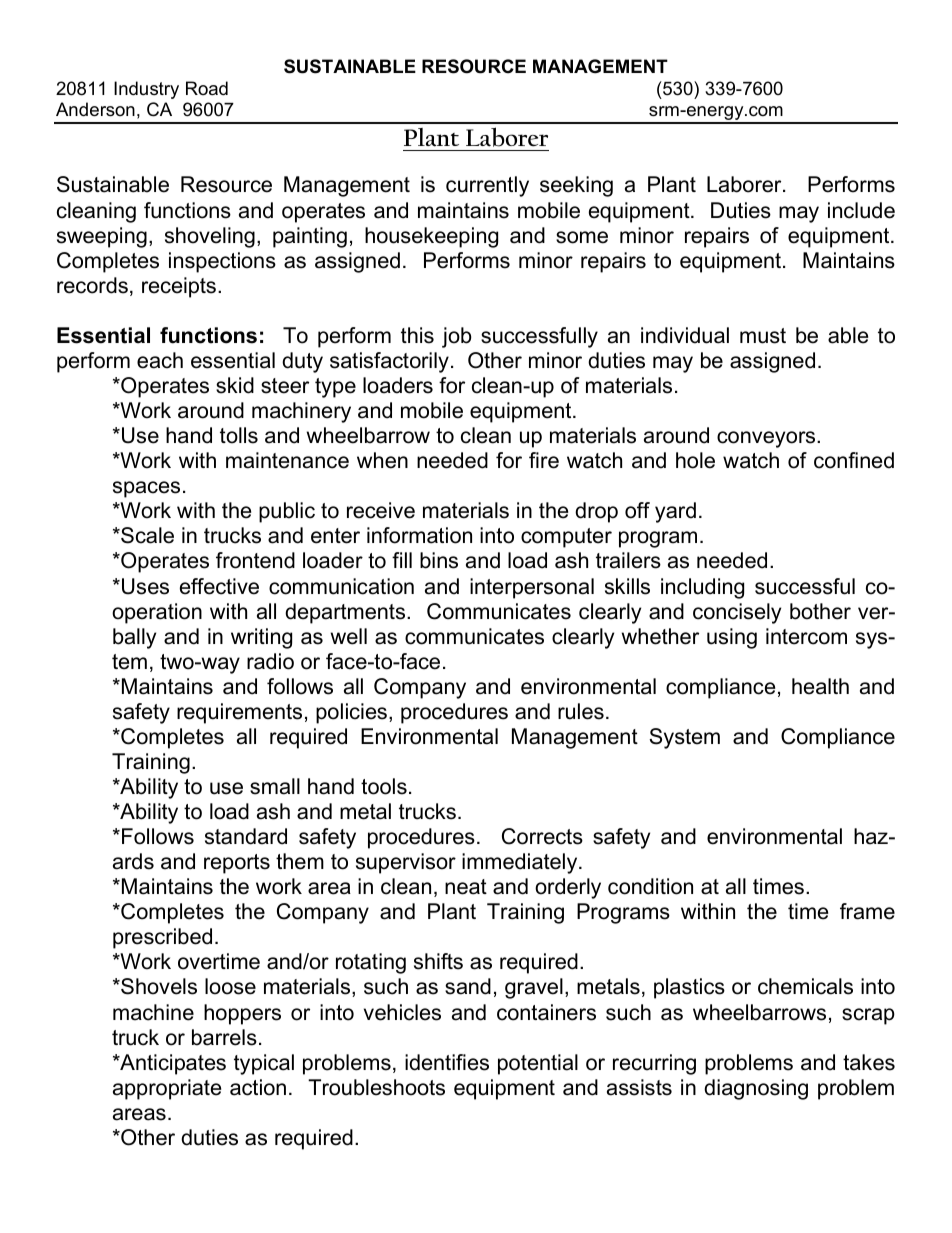  Describe the element at coordinates (447, 1062) in the image. I see `identifies` at that location.
